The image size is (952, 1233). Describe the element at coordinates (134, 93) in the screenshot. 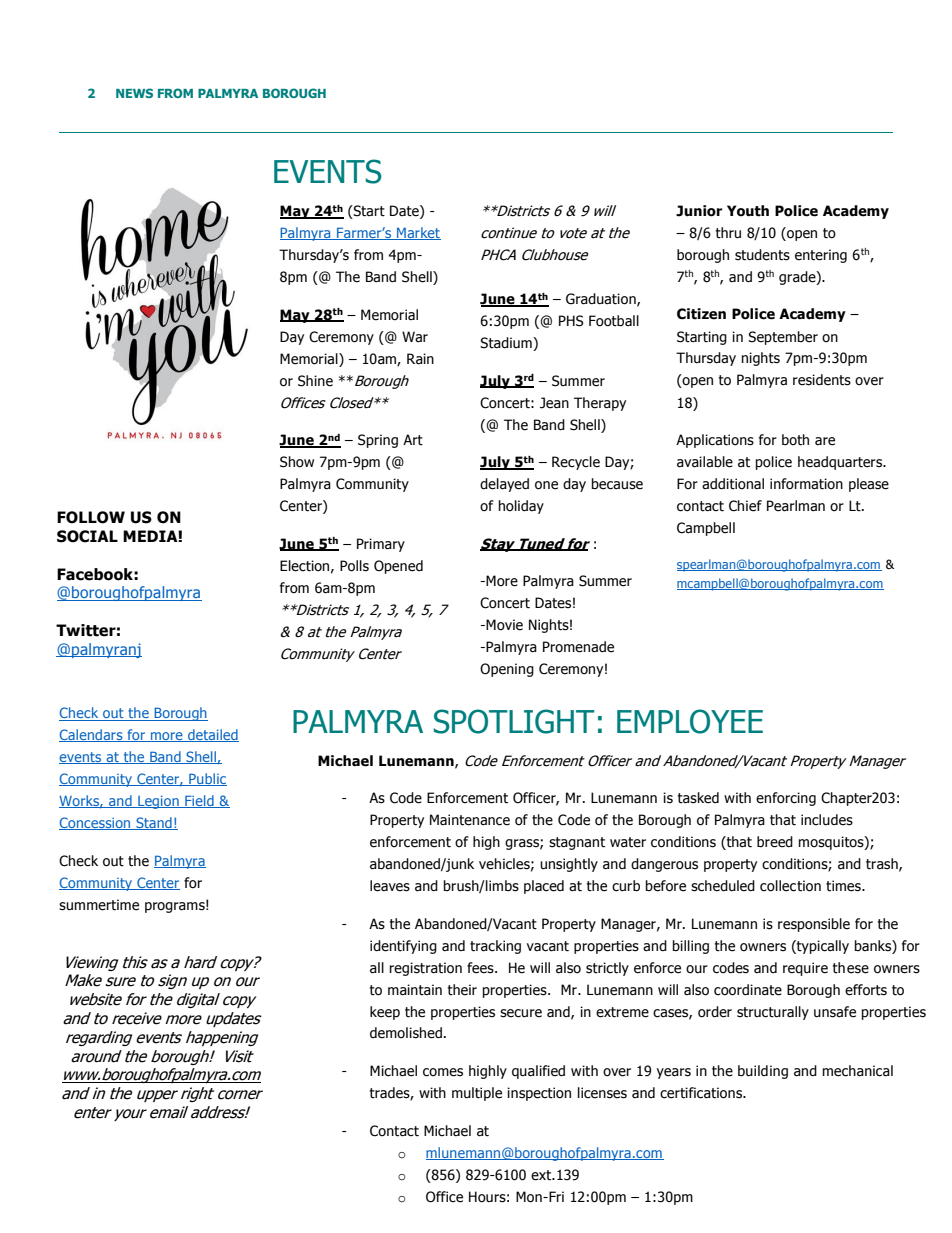

I see `NEWS` at that location.
